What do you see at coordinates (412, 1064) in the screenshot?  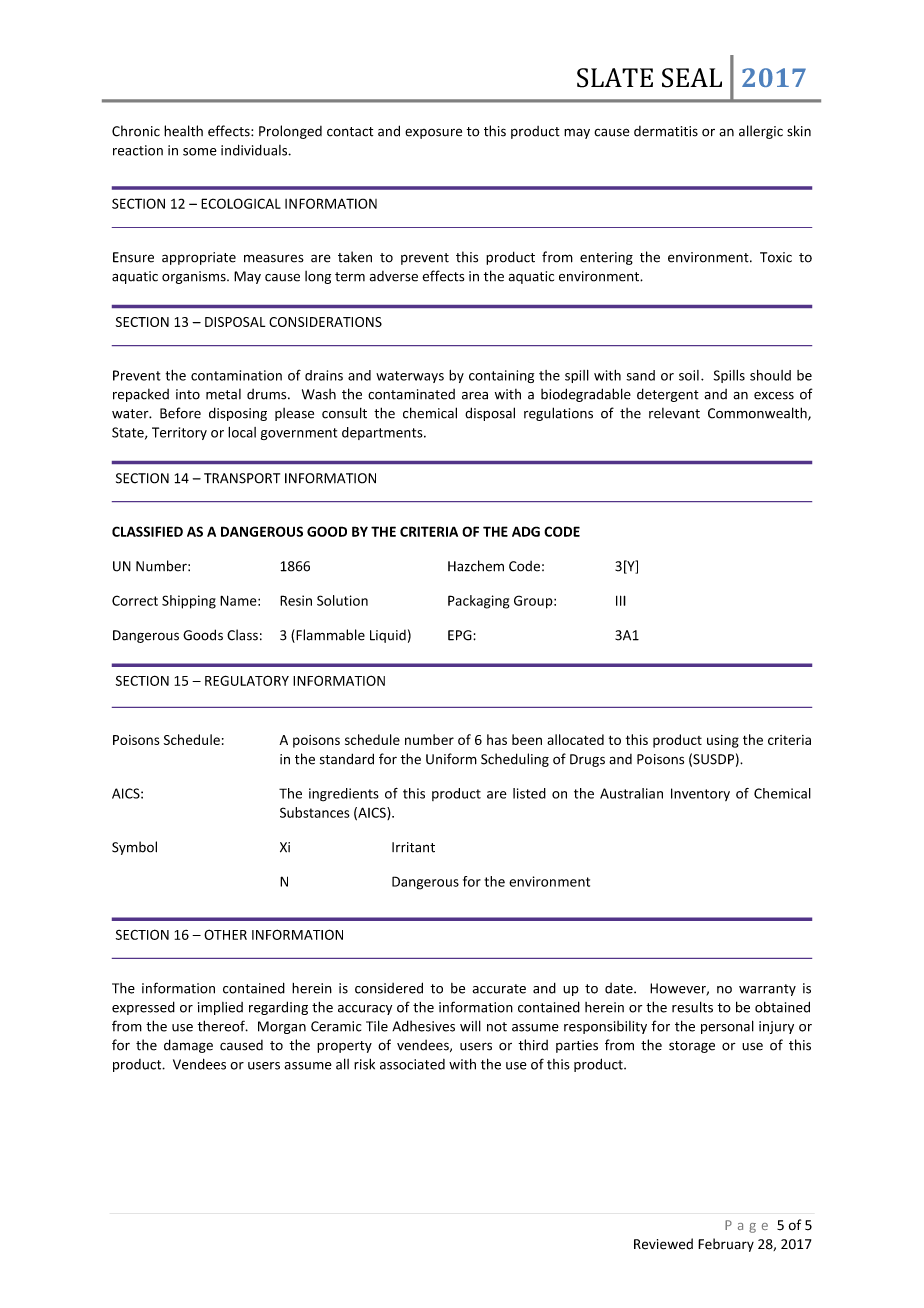 I see `associated` at bounding box center [412, 1064].
